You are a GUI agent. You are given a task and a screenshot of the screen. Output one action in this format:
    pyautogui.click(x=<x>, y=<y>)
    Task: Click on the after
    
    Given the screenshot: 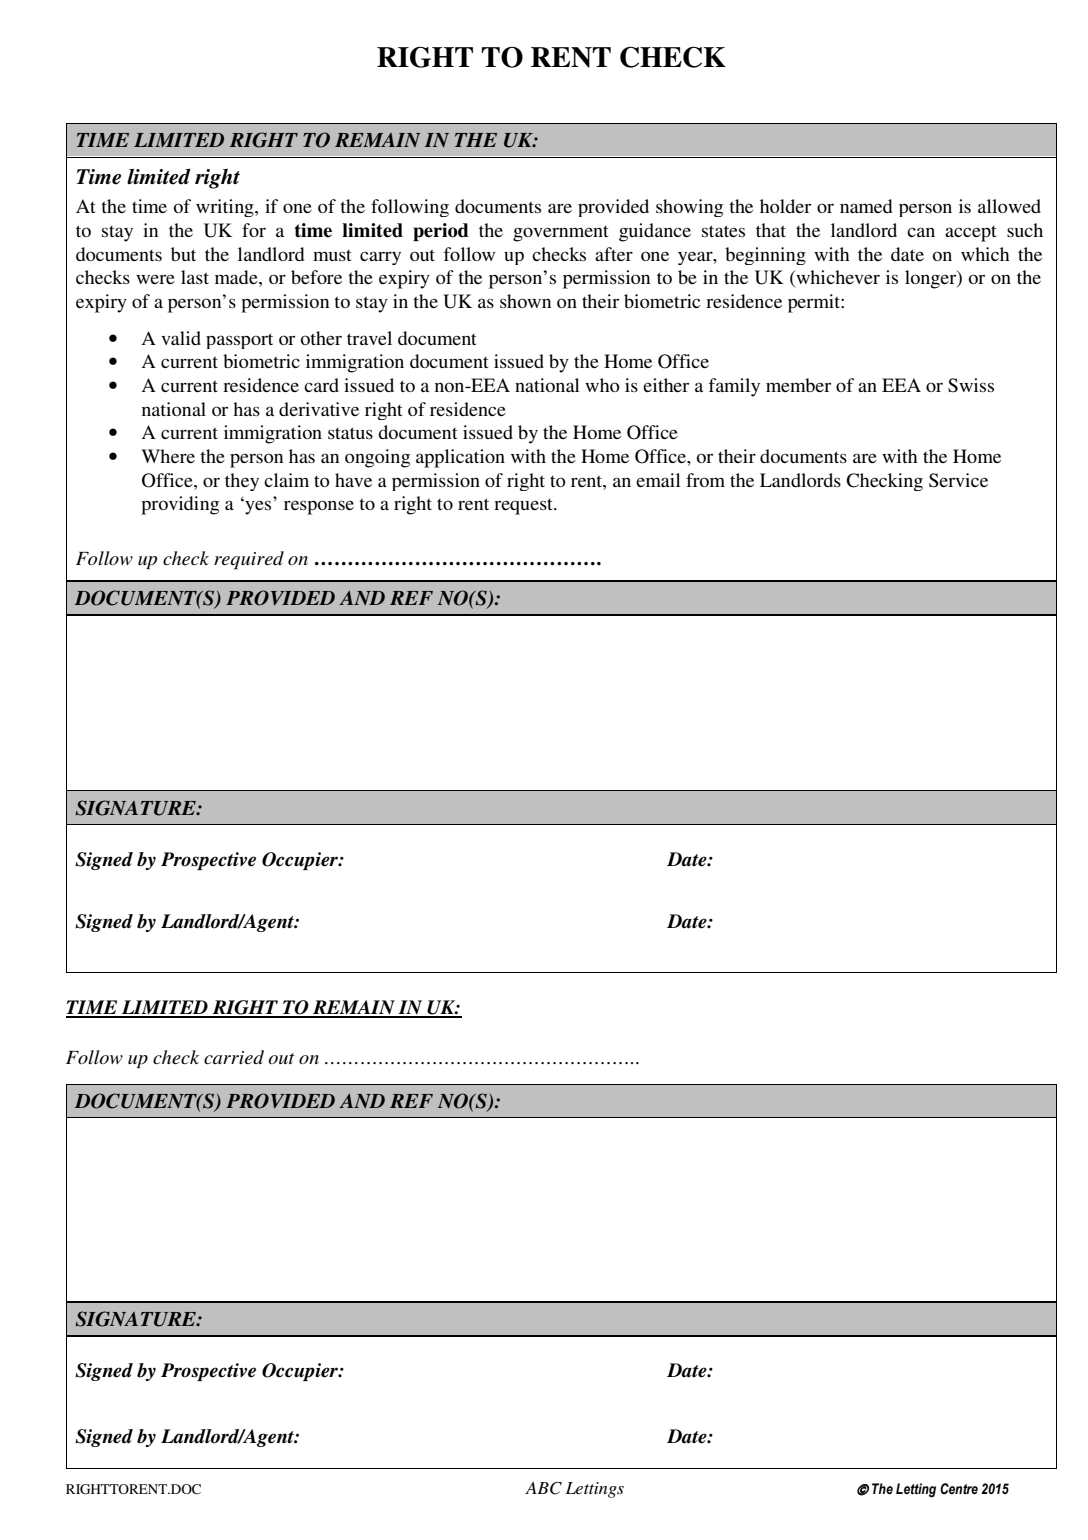 What is the action you would take?
    pyautogui.click(x=614, y=254)
